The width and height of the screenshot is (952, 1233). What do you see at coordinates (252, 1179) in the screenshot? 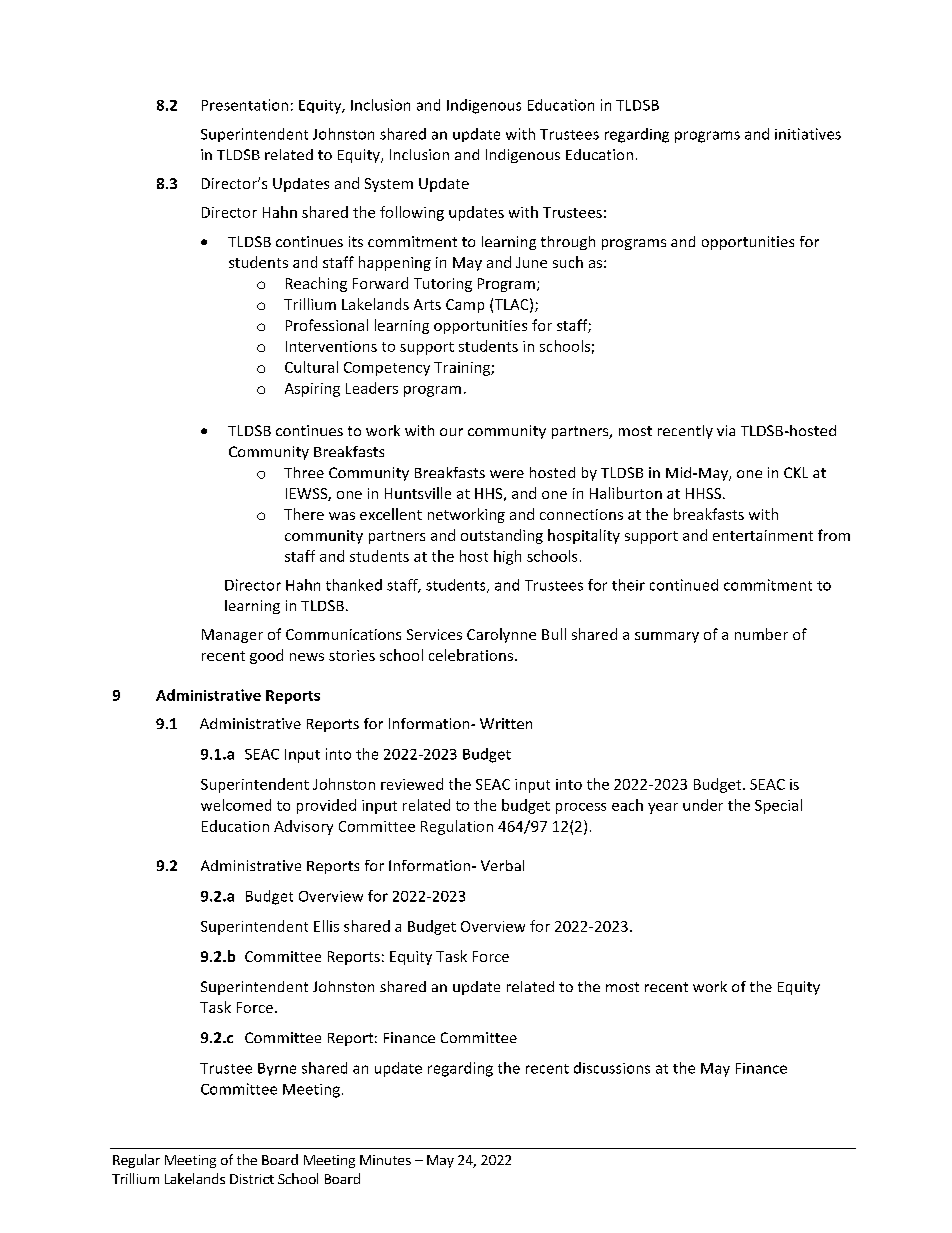
I see `District` at bounding box center [252, 1179].
